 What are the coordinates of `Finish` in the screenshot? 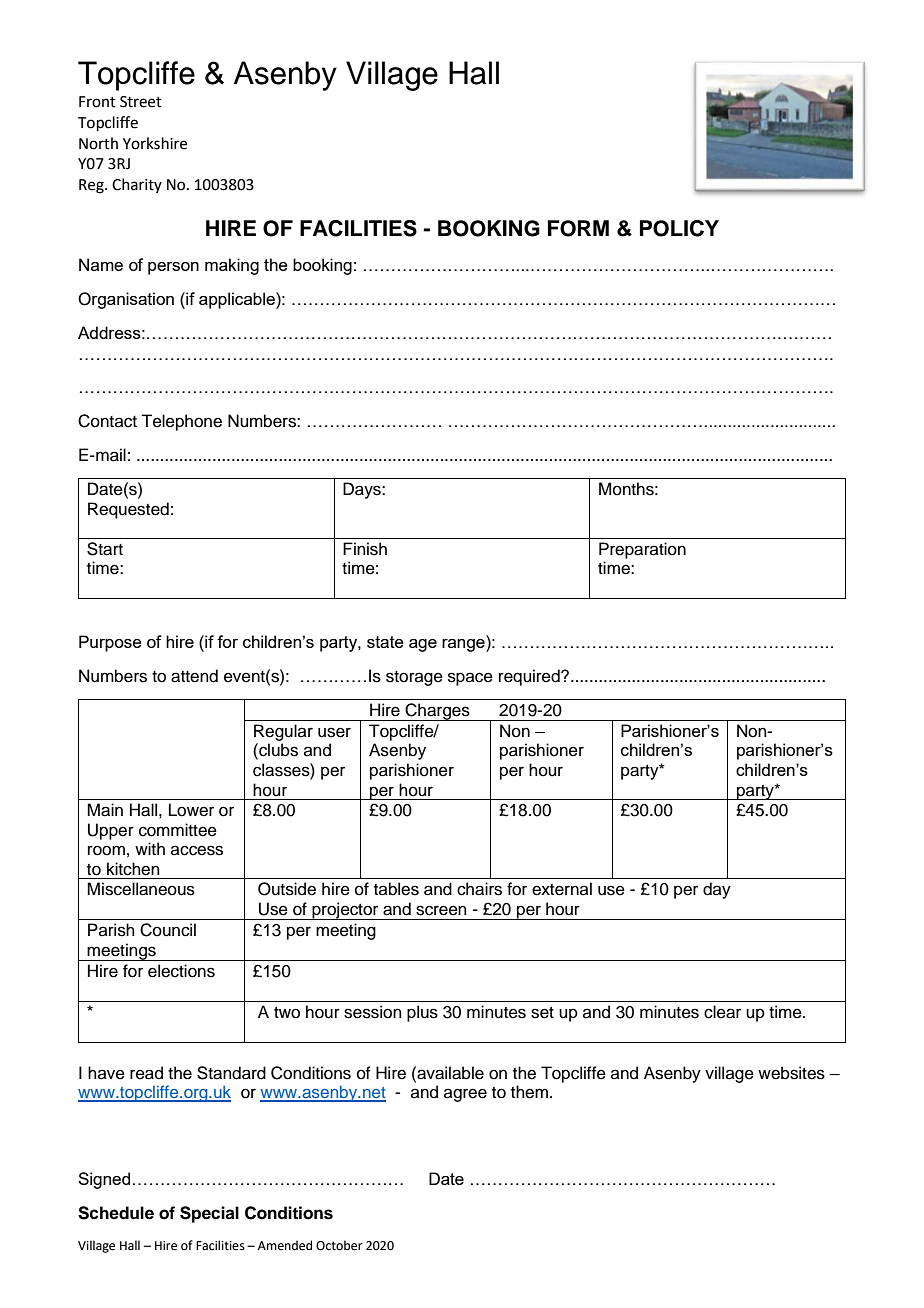 It's located at (365, 549).
